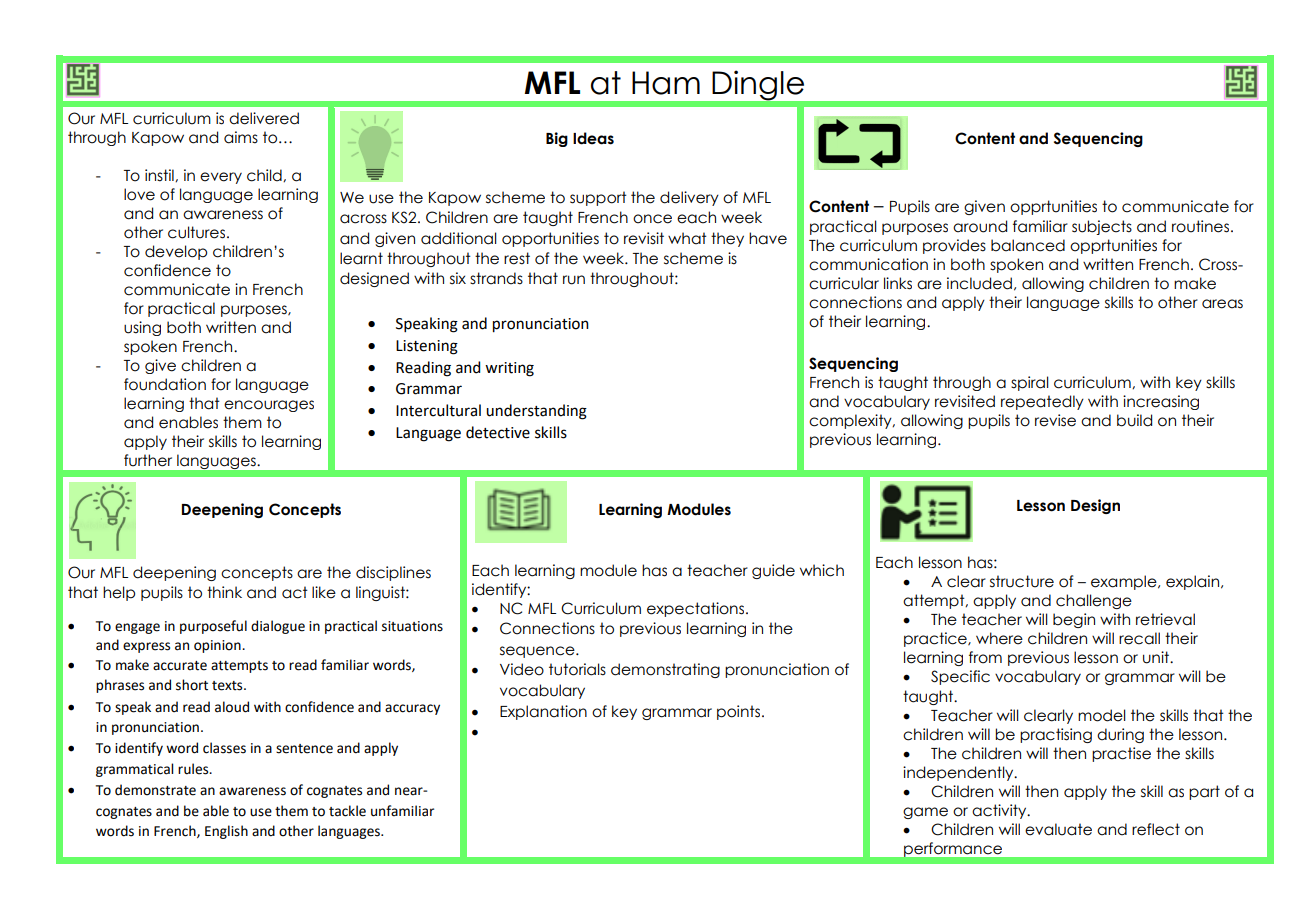 The image size is (1308, 924). Describe the element at coordinates (224, 592) in the screenshot. I see `think` at that location.
